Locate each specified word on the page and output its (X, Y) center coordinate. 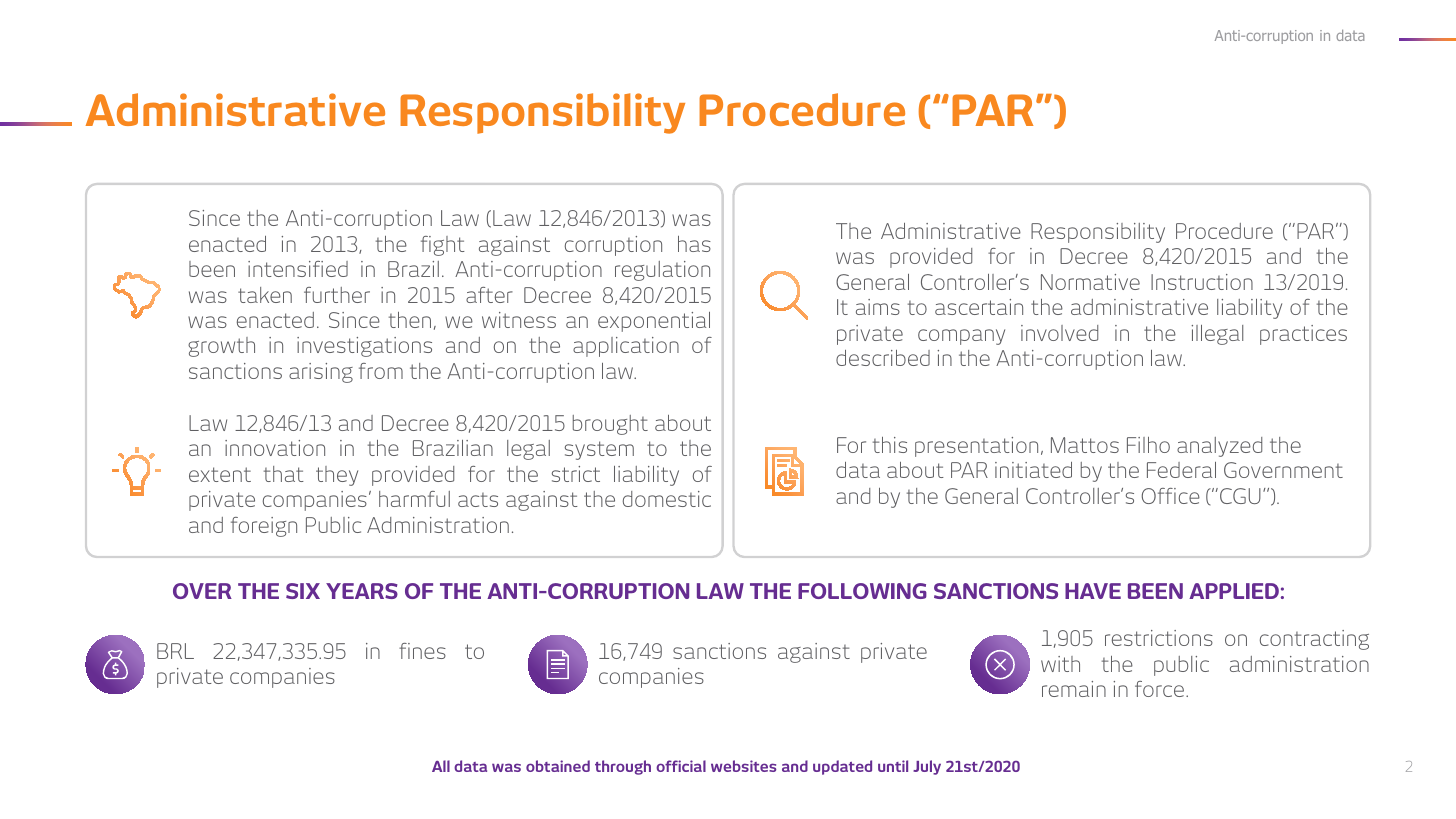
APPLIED (1234, 591)
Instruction (1202, 282)
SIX (303, 591)
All (441, 766)
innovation (275, 448)
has (694, 244)
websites (743, 766)
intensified (298, 269)
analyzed (1219, 447)
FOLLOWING (862, 591)
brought (610, 425)
